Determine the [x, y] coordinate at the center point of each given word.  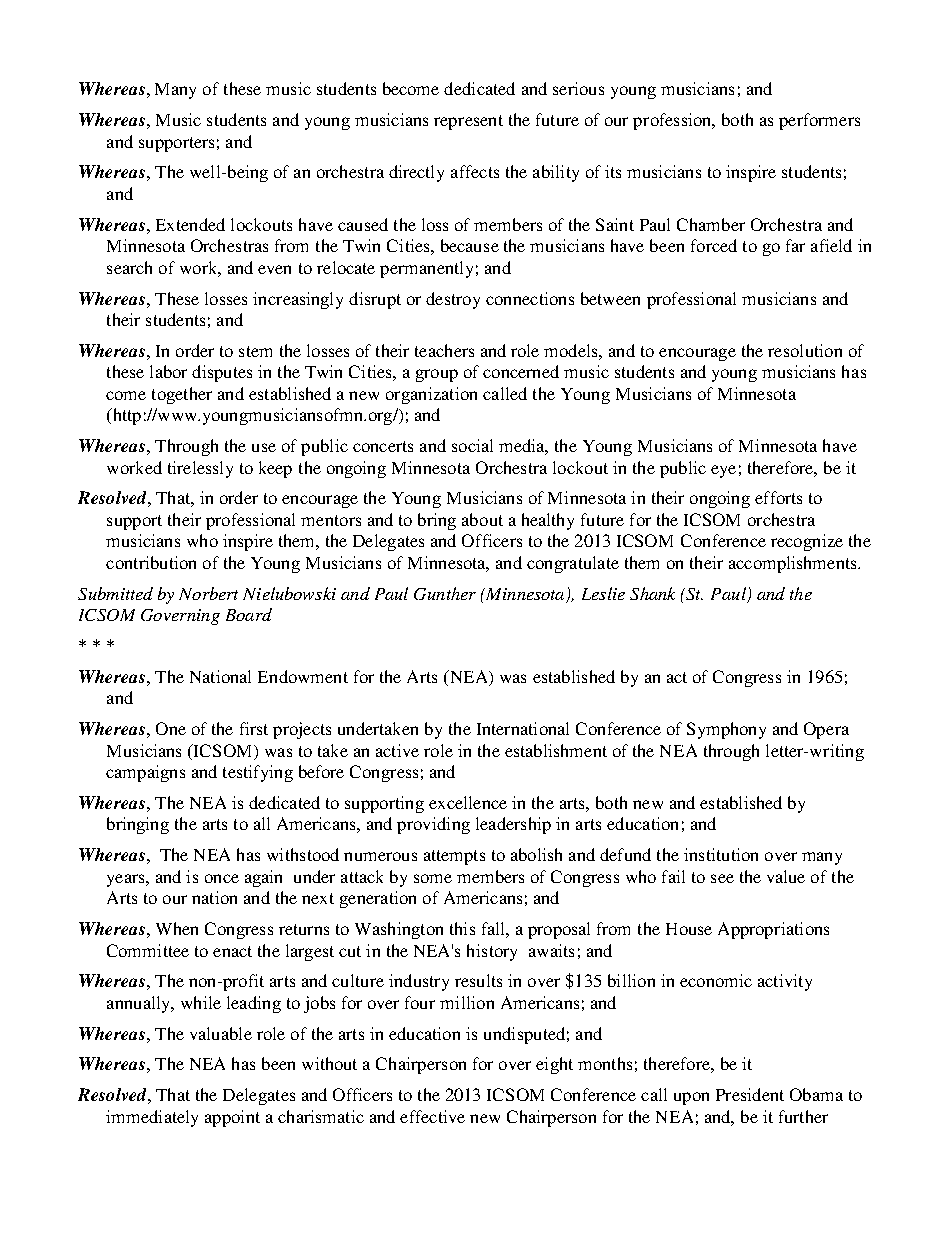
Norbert [208, 593]
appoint [232, 1118]
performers [819, 121]
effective [432, 1116]
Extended [190, 224]
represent [468, 122]
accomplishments [794, 564]
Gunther [445, 593]
